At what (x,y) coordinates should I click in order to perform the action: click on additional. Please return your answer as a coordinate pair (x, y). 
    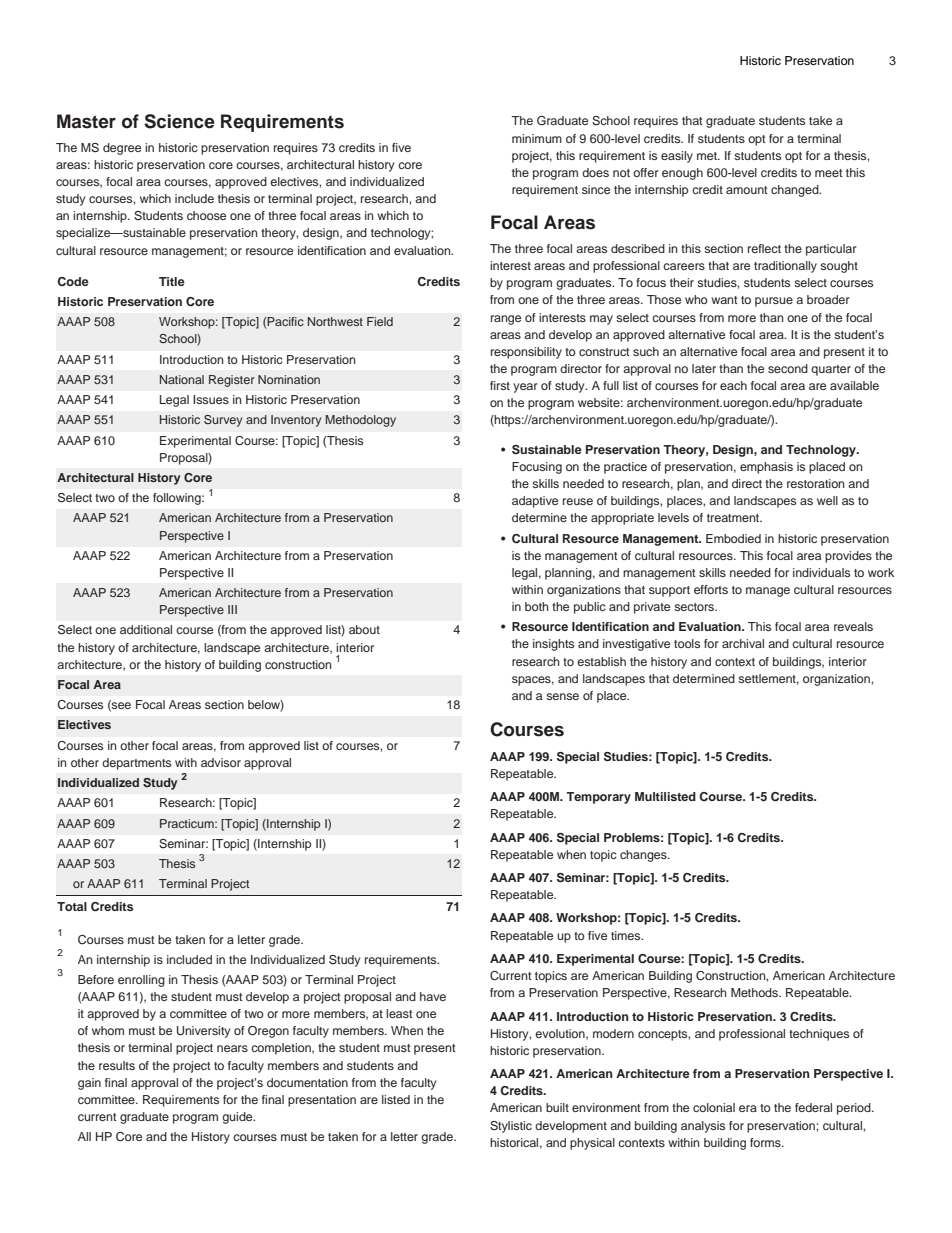
    Looking at the image, I should click on (146, 629).
